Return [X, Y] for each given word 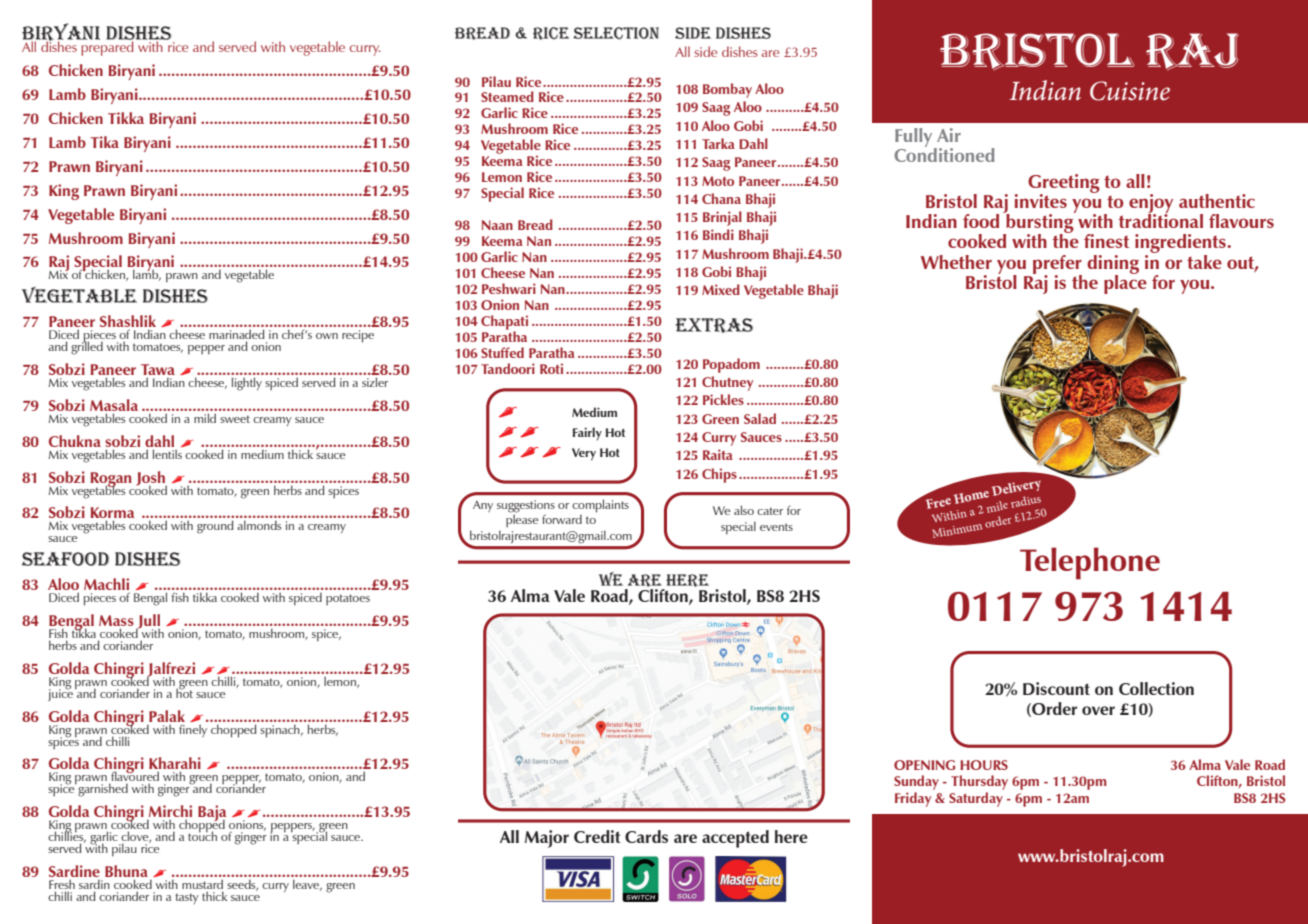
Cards [646, 836]
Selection [616, 33]
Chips [719, 475]
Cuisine [1130, 91]
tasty [187, 898]
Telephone [1090, 563]
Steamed [507, 96]
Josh [151, 479]
